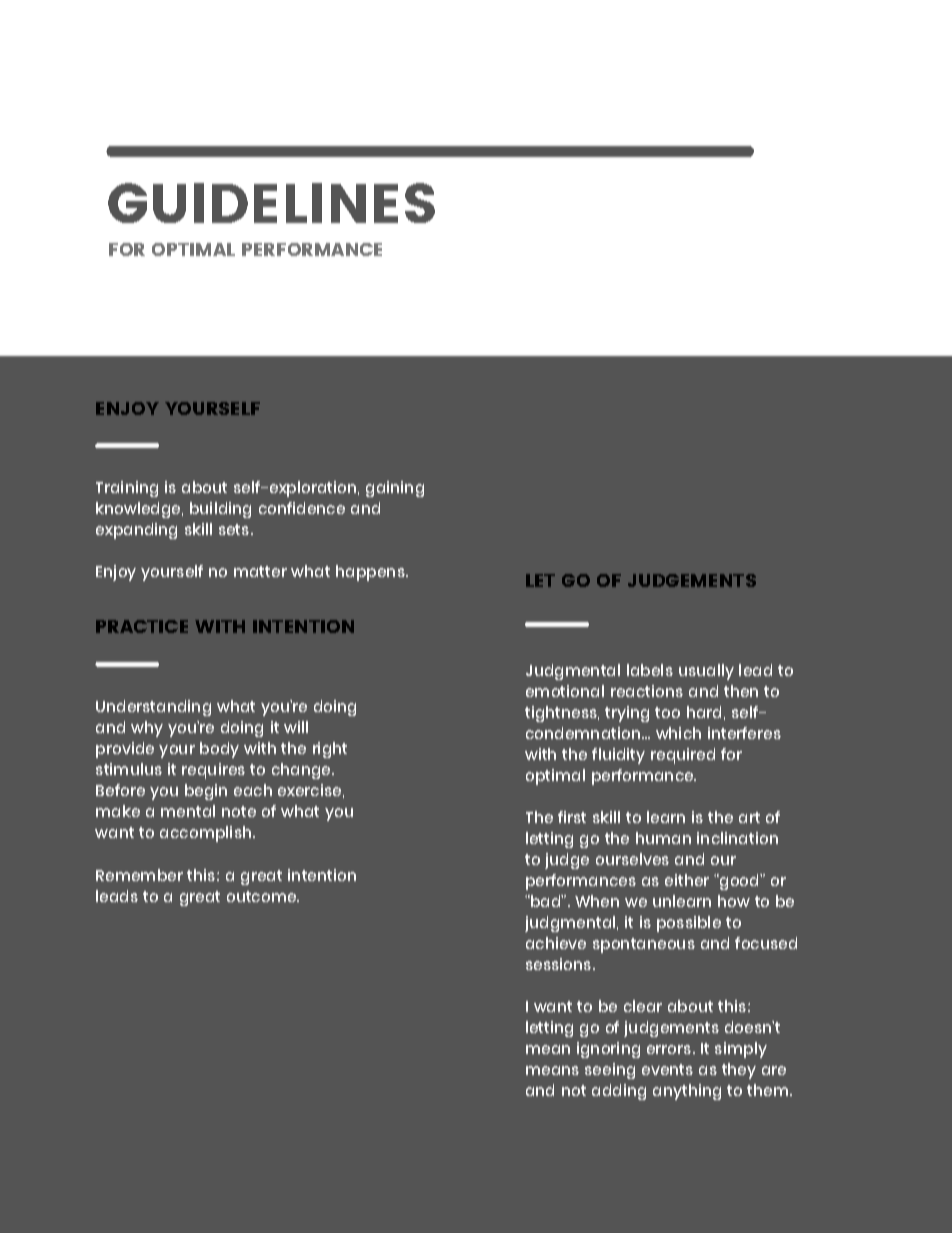 The image size is (952, 1233). What do you see at coordinates (302, 508) in the screenshot?
I see `confidence` at bounding box center [302, 508].
